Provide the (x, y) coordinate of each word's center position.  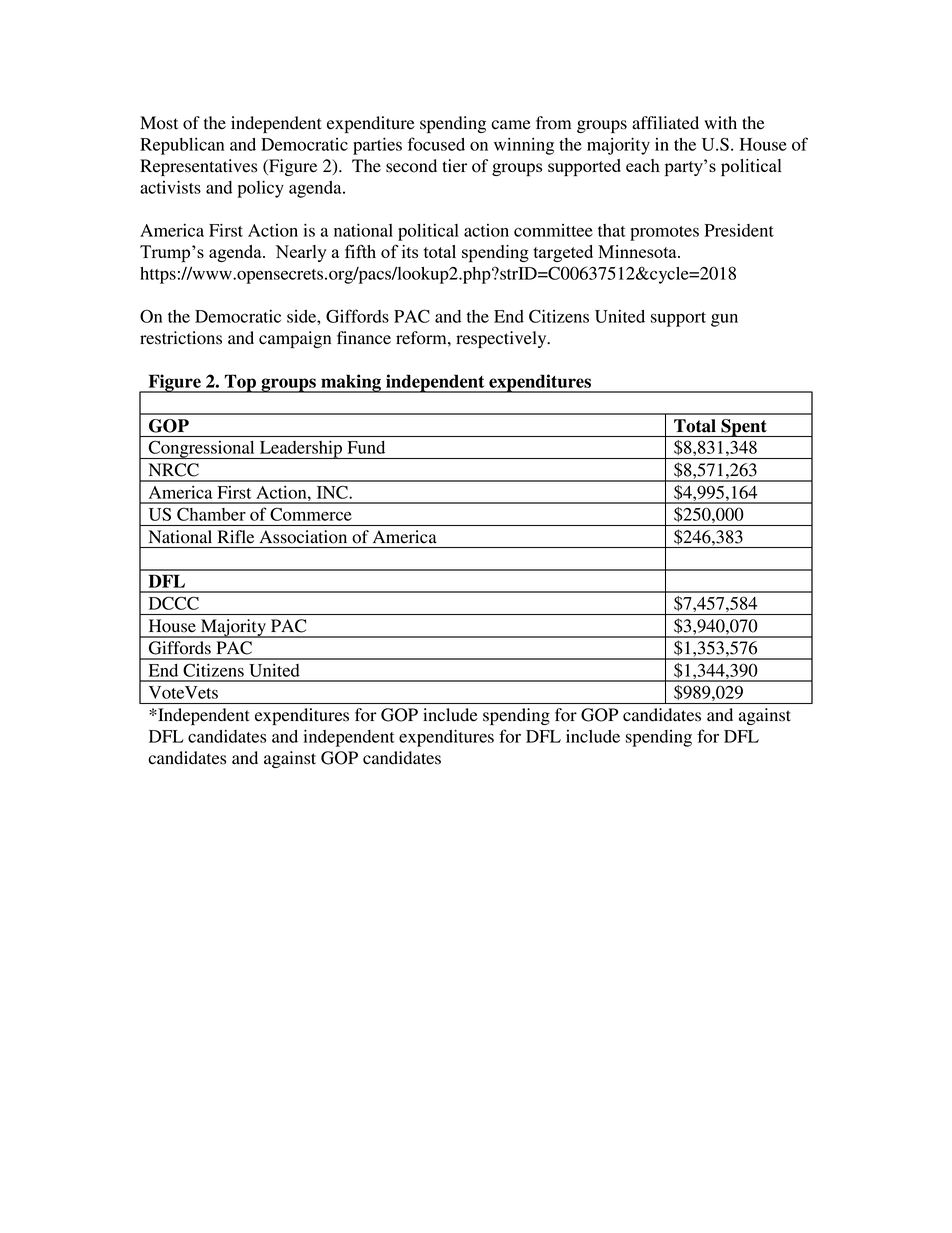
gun (724, 320)
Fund (366, 447)
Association (303, 537)
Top (240, 383)
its (410, 251)
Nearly (301, 253)
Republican (182, 146)
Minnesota (638, 251)
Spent (744, 428)
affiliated (665, 123)
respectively (502, 339)
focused (436, 144)
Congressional (201, 450)
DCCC (174, 603)
